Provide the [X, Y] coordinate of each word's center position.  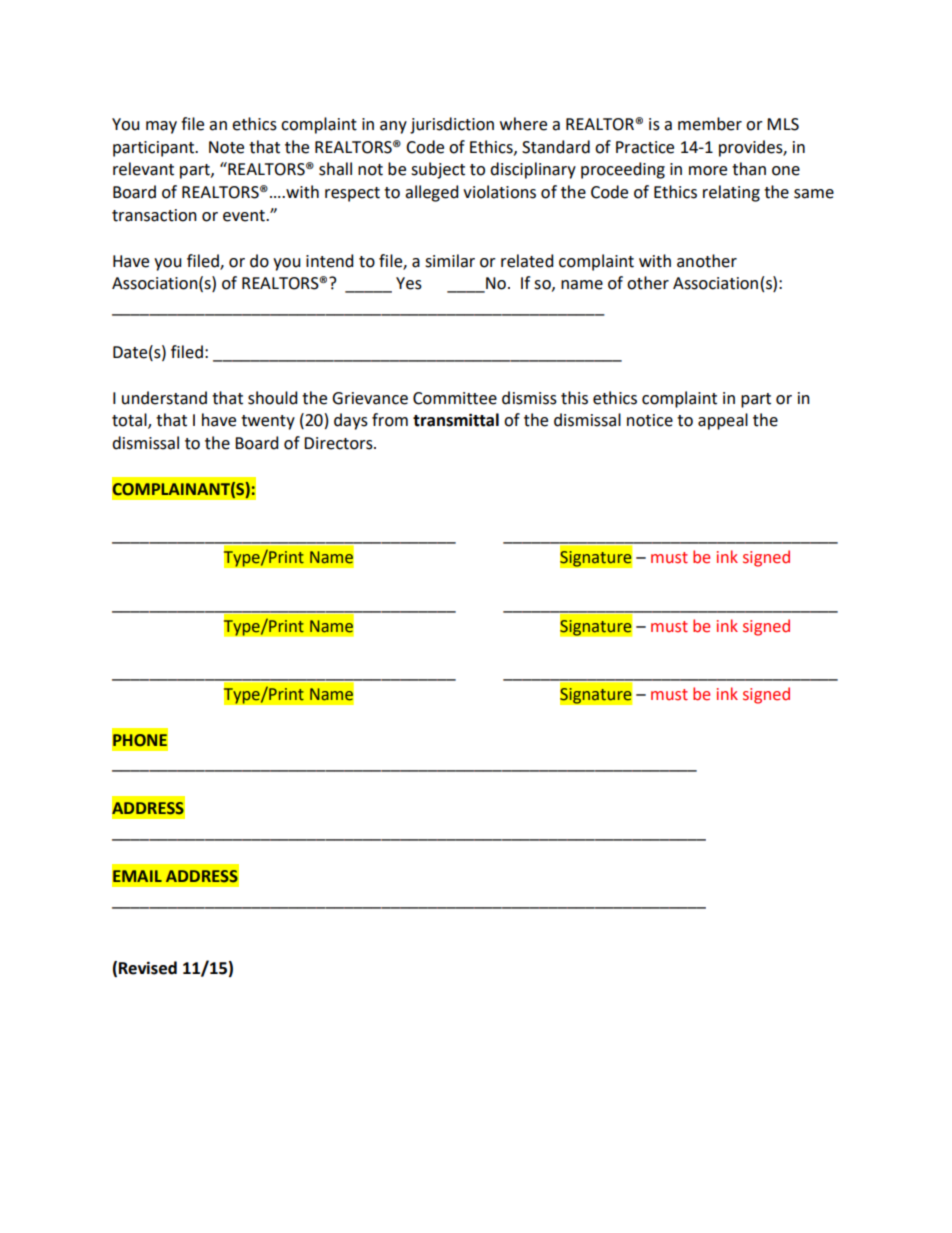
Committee [455, 398]
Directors [339, 443]
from [390, 420]
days [351, 421]
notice [650, 420]
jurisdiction [452, 125]
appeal [723, 421]
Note [226, 147]
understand [164, 398]
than [749, 169]
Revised [148, 968]
